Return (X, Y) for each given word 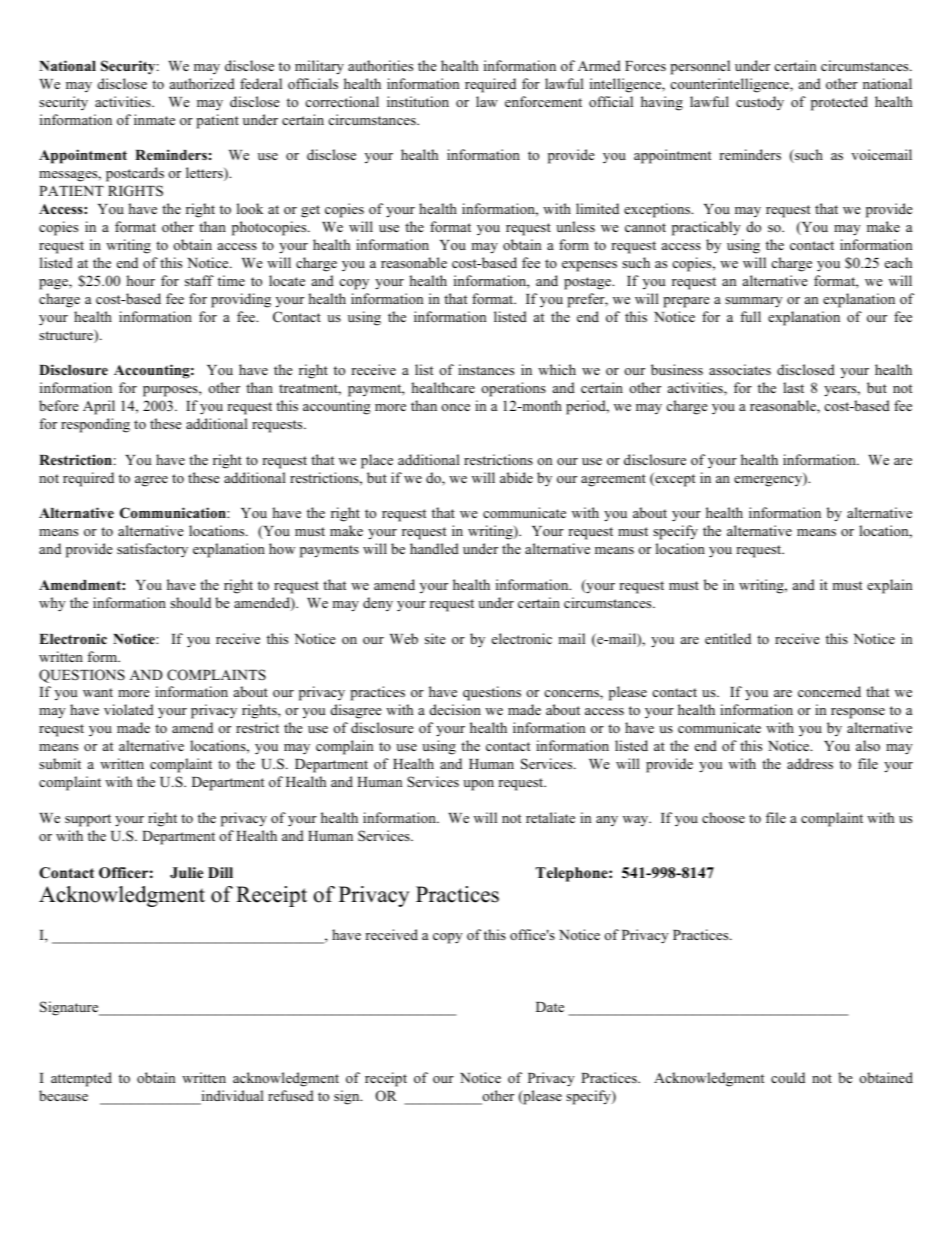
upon (478, 785)
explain (889, 586)
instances (486, 369)
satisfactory (152, 550)
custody (760, 103)
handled (434, 548)
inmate (154, 119)
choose (723, 817)
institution (418, 101)
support (88, 820)
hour (140, 280)
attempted (81, 1079)
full (750, 316)
